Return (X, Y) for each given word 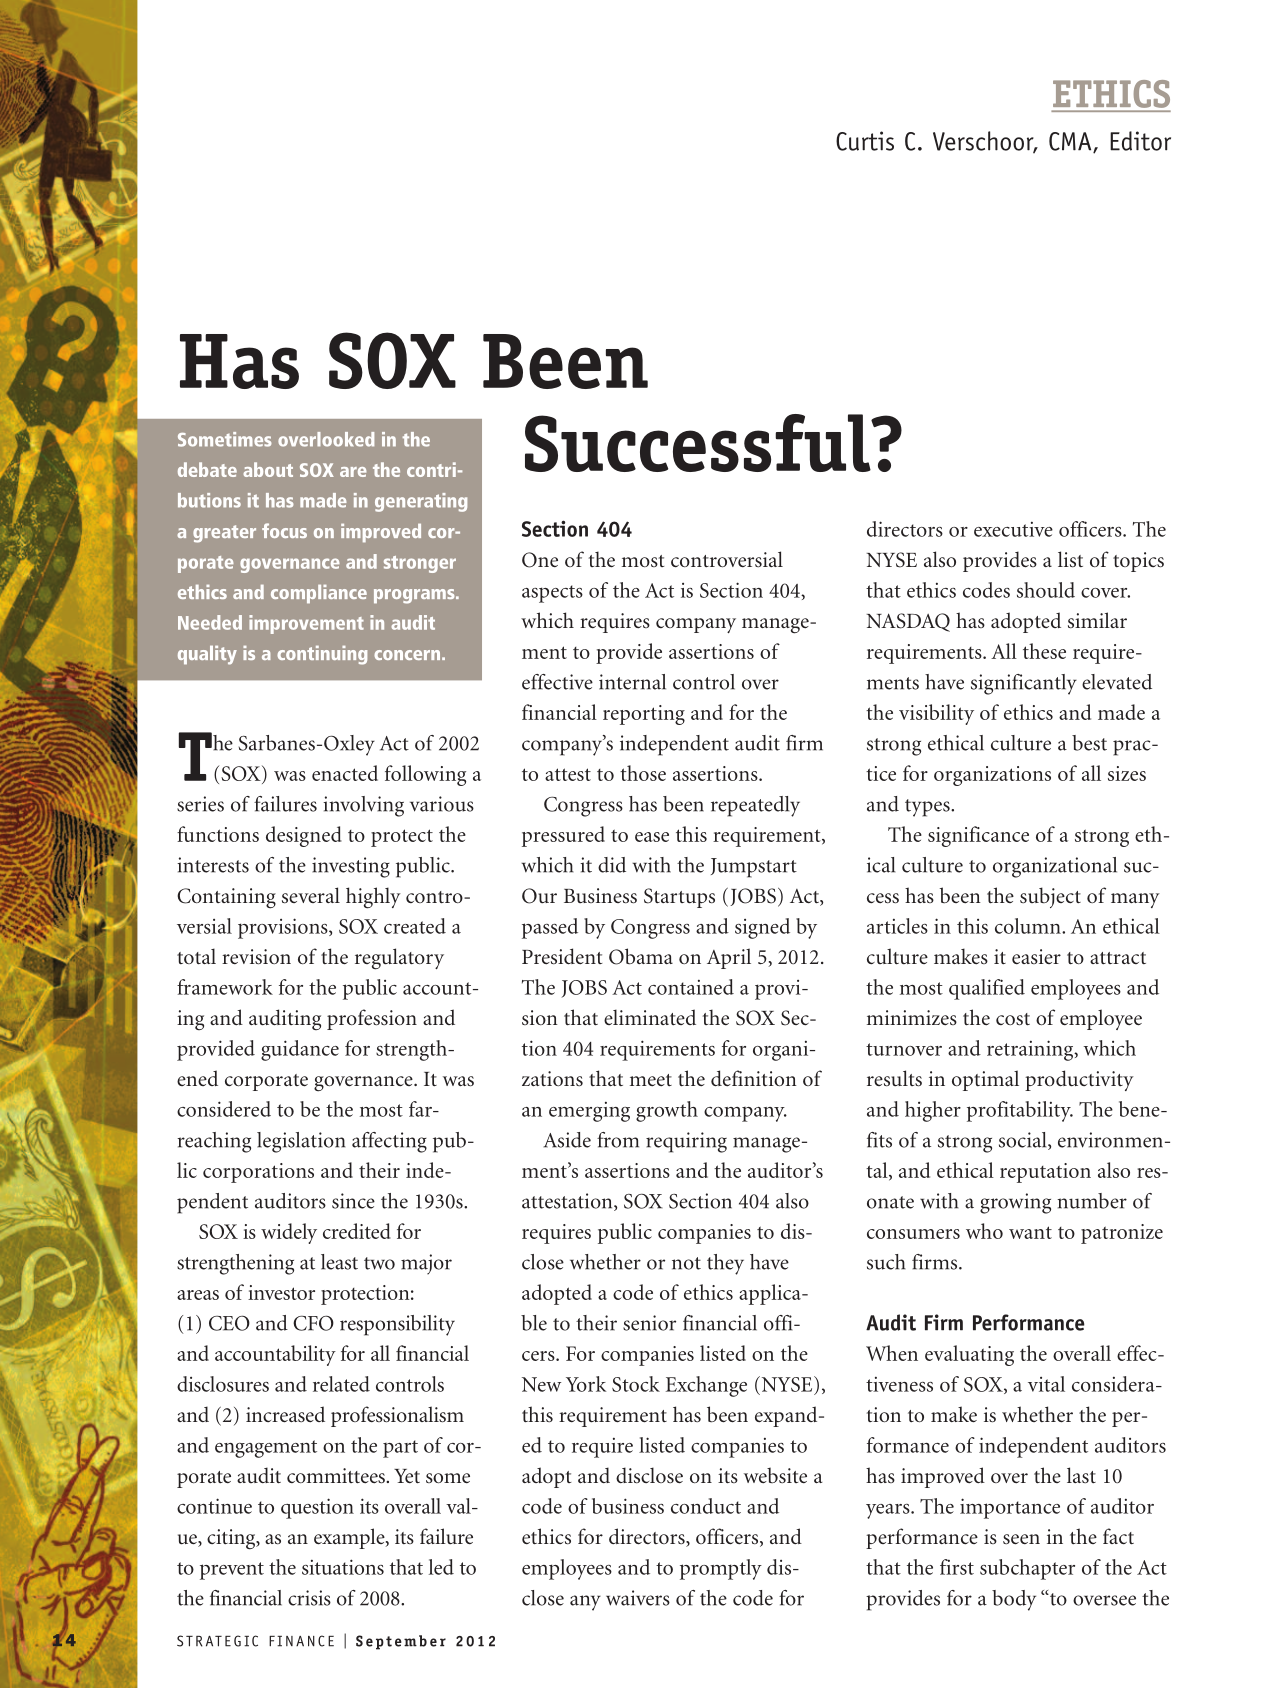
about (268, 469)
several (311, 895)
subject (1050, 897)
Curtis (865, 141)
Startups (679, 898)
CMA (1071, 142)
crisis (309, 1598)
